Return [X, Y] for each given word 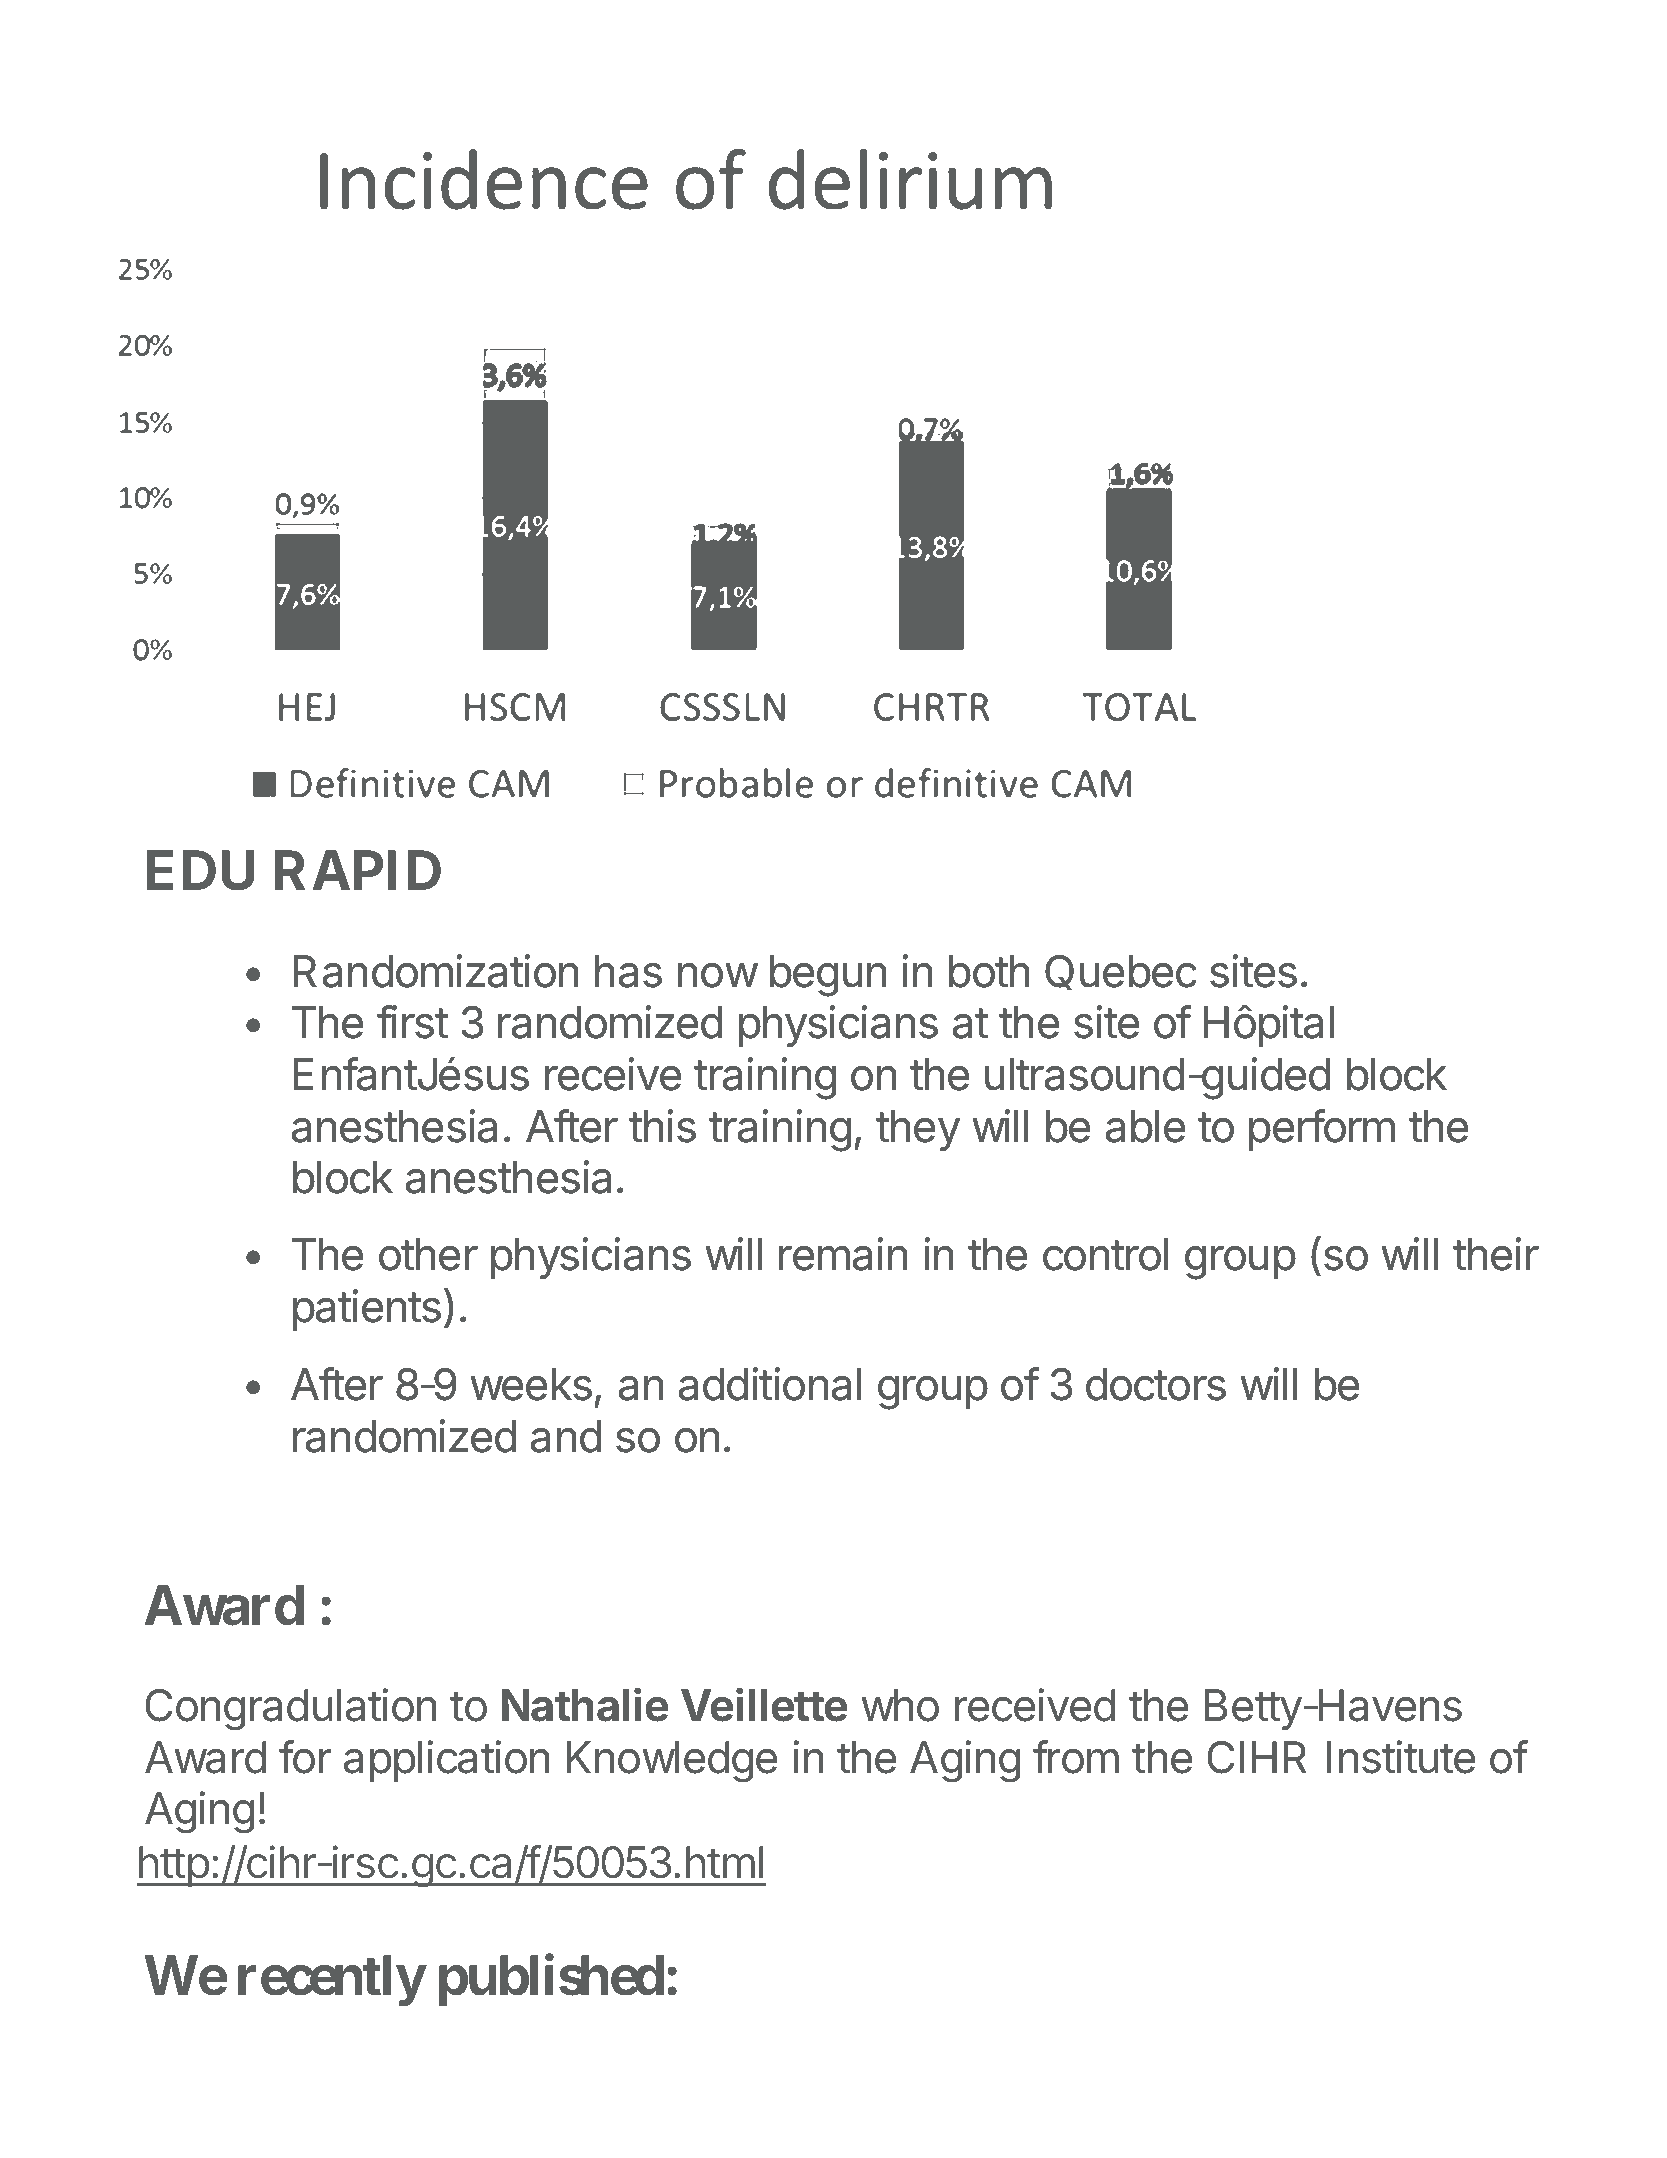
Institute [1401, 1757]
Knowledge [672, 1762]
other [428, 1254]
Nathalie [585, 1704]
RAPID [357, 870]
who [900, 1705]
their [1496, 1254]
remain [843, 1254]
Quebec [1121, 972]
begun [828, 976]
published [551, 1981]
